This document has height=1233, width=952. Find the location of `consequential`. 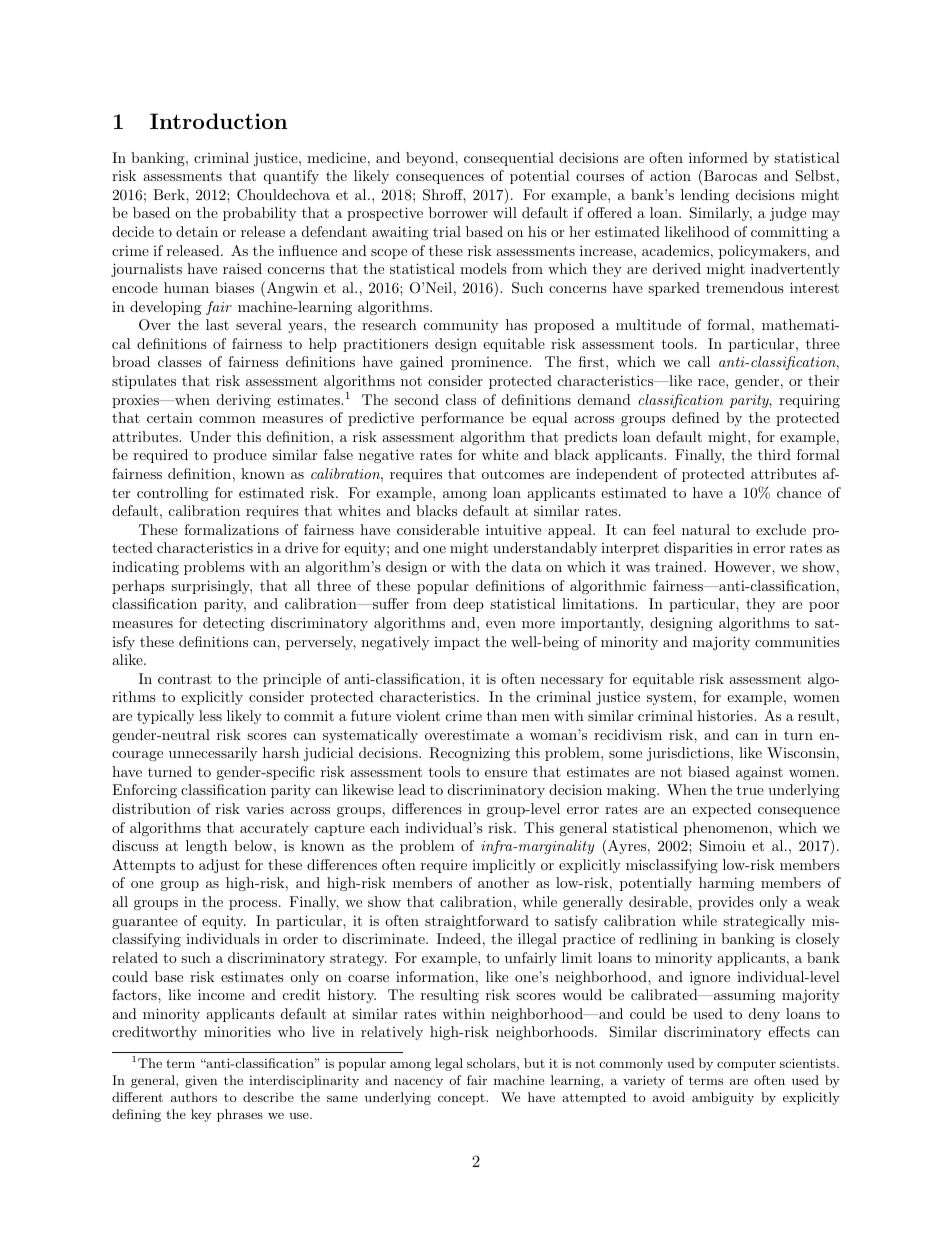

consequential is located at coordinates (509, 159).
